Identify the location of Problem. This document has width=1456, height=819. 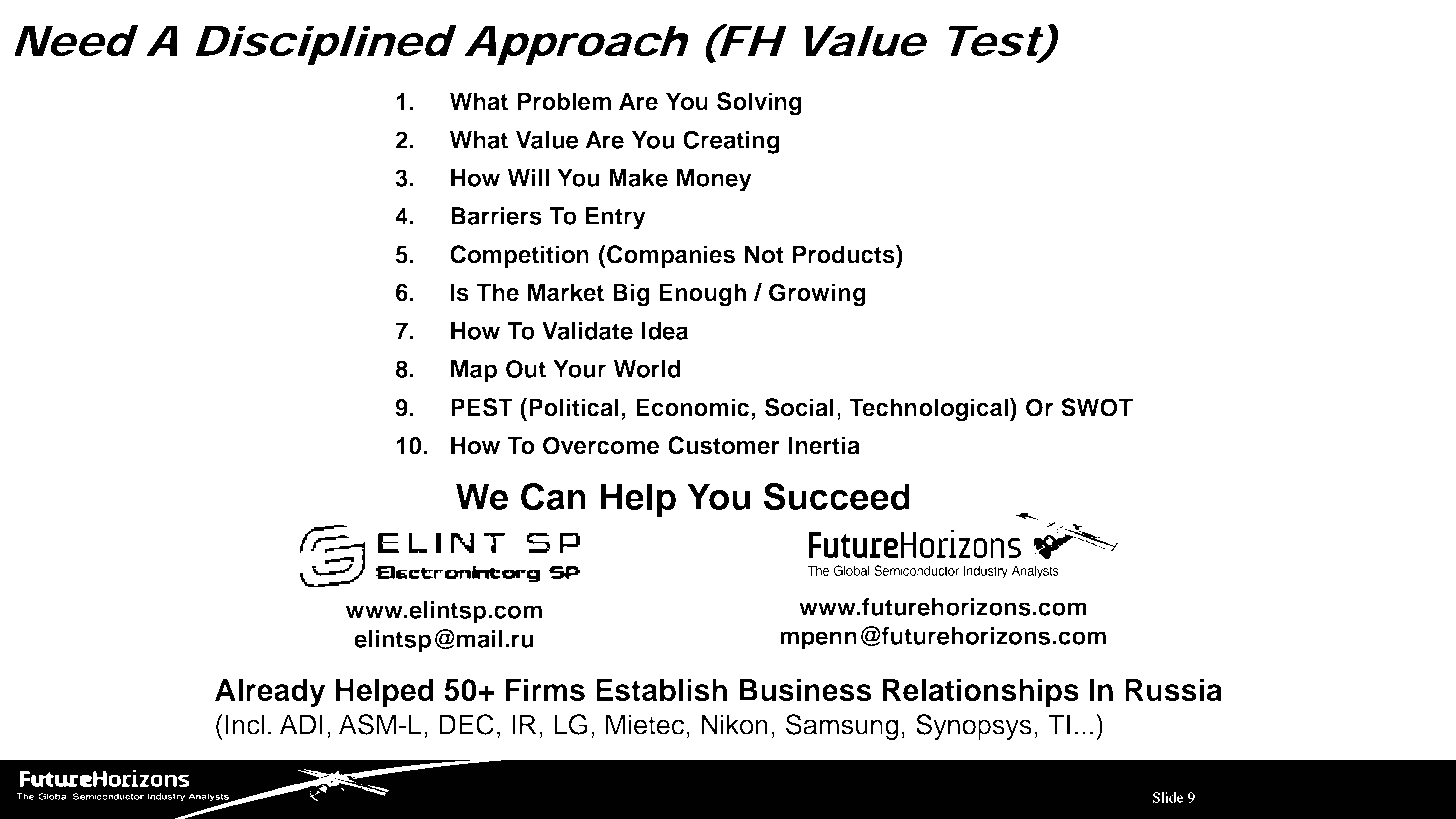
(564, 101).
